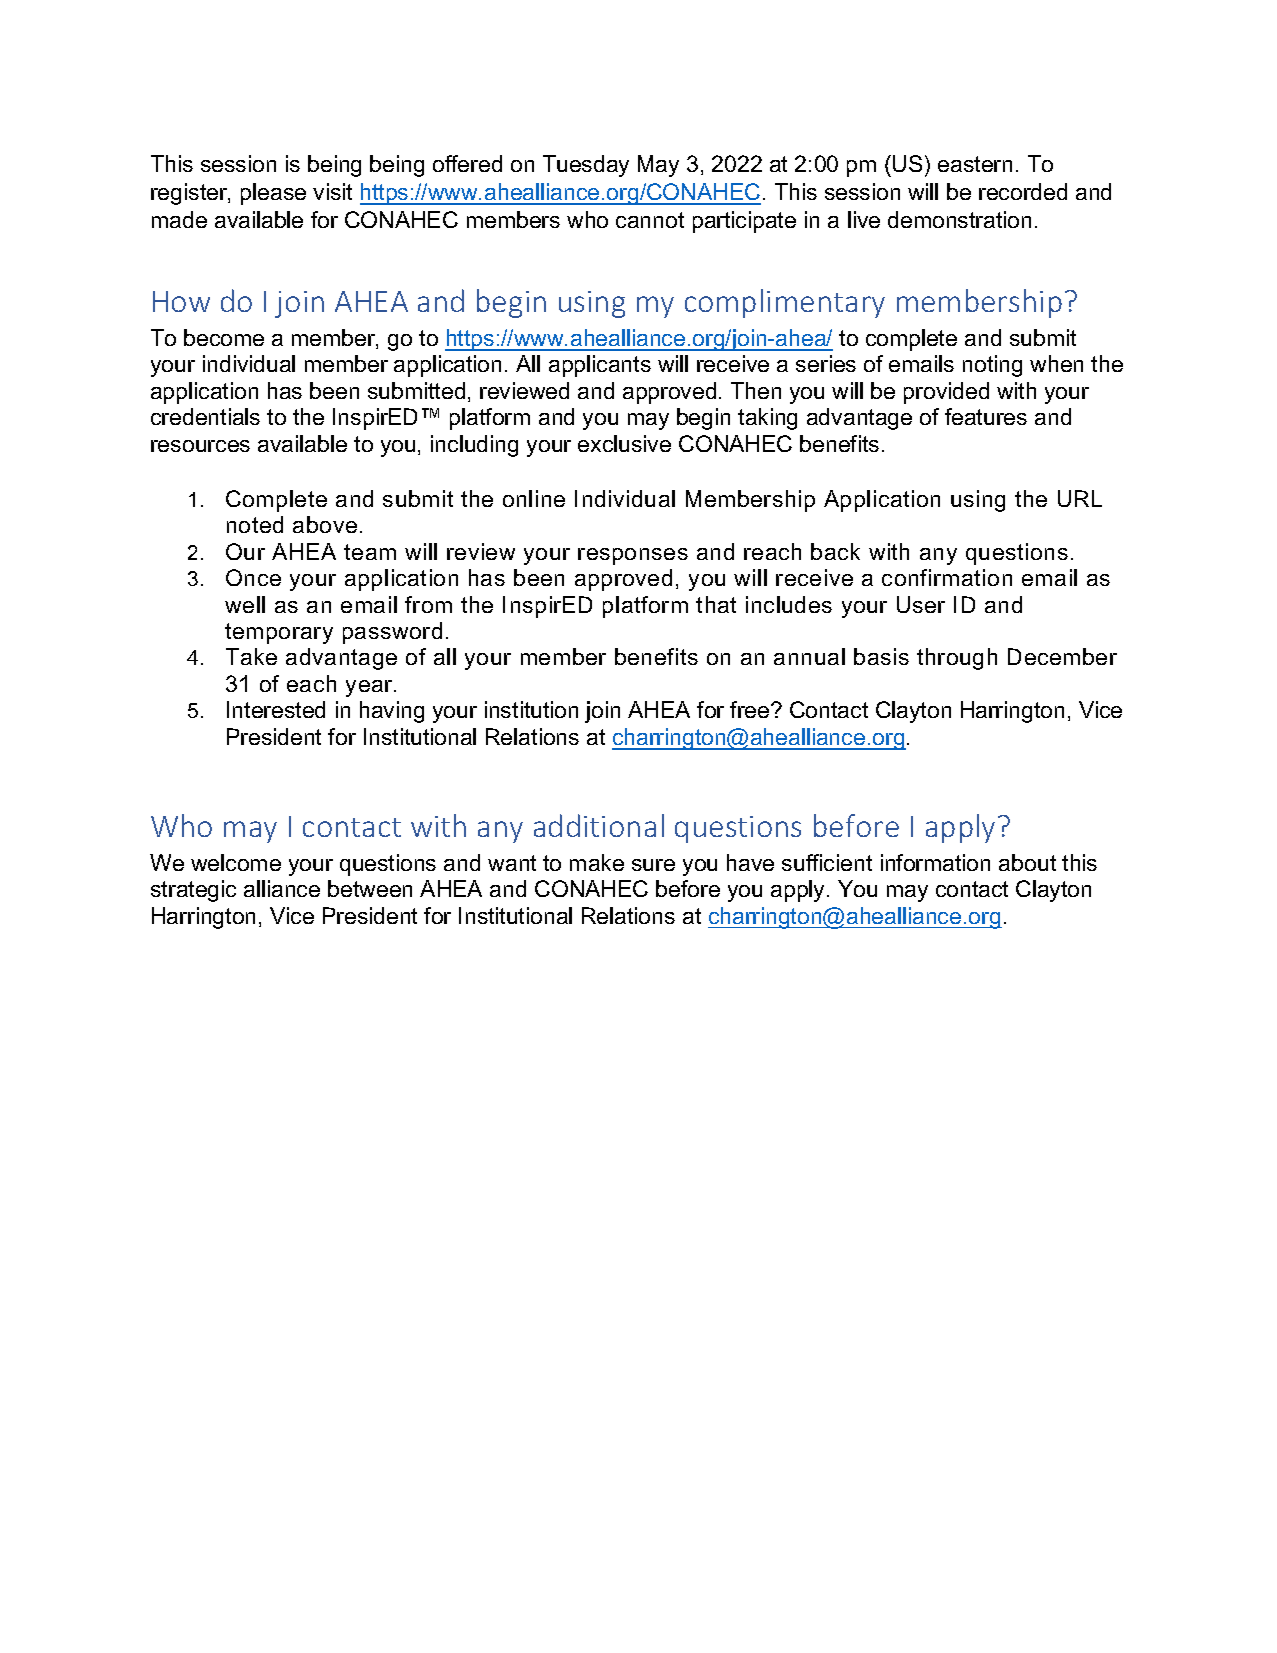 The width and height of the screenshot is (1277, 1653). Describe the element at coordinates (624, 443) in the screenshot. I see `exclusive` at that location.
